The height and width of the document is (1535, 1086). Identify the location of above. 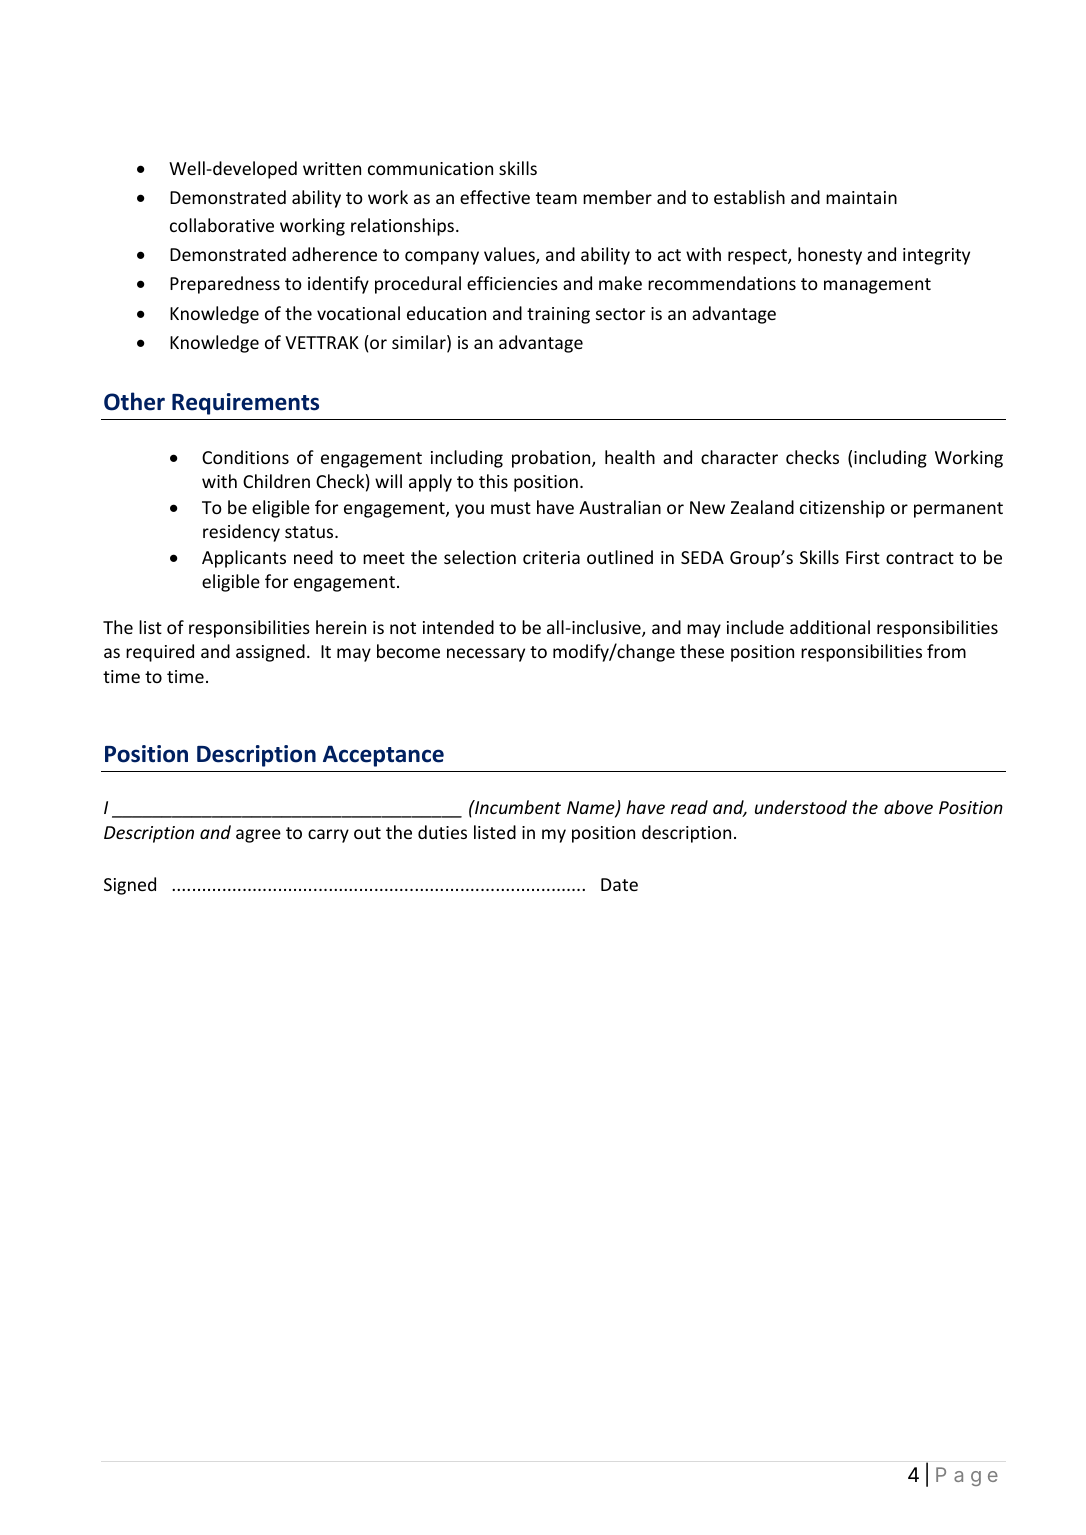
(908, 807).
